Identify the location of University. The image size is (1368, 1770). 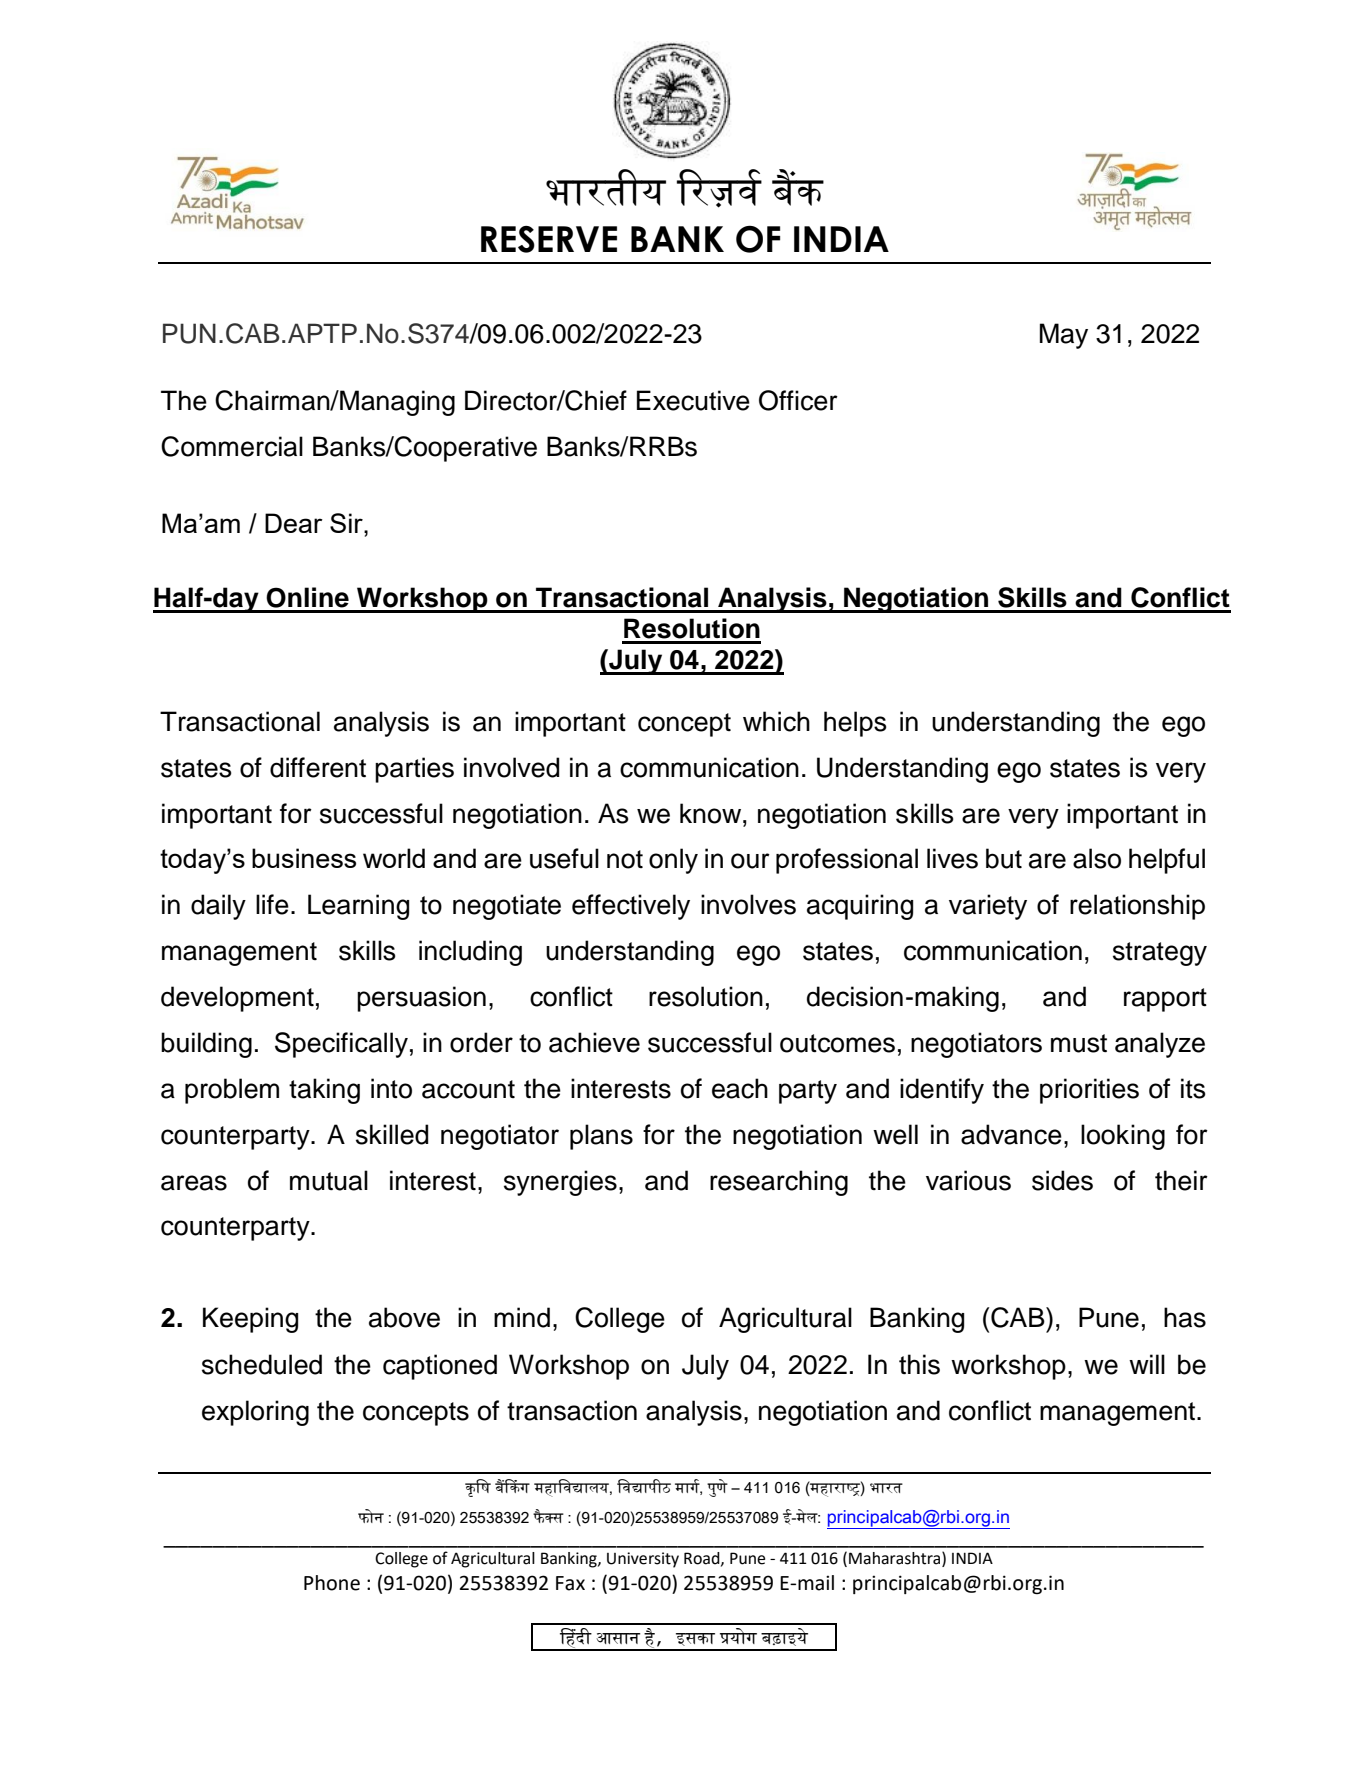
(643, 1560).
